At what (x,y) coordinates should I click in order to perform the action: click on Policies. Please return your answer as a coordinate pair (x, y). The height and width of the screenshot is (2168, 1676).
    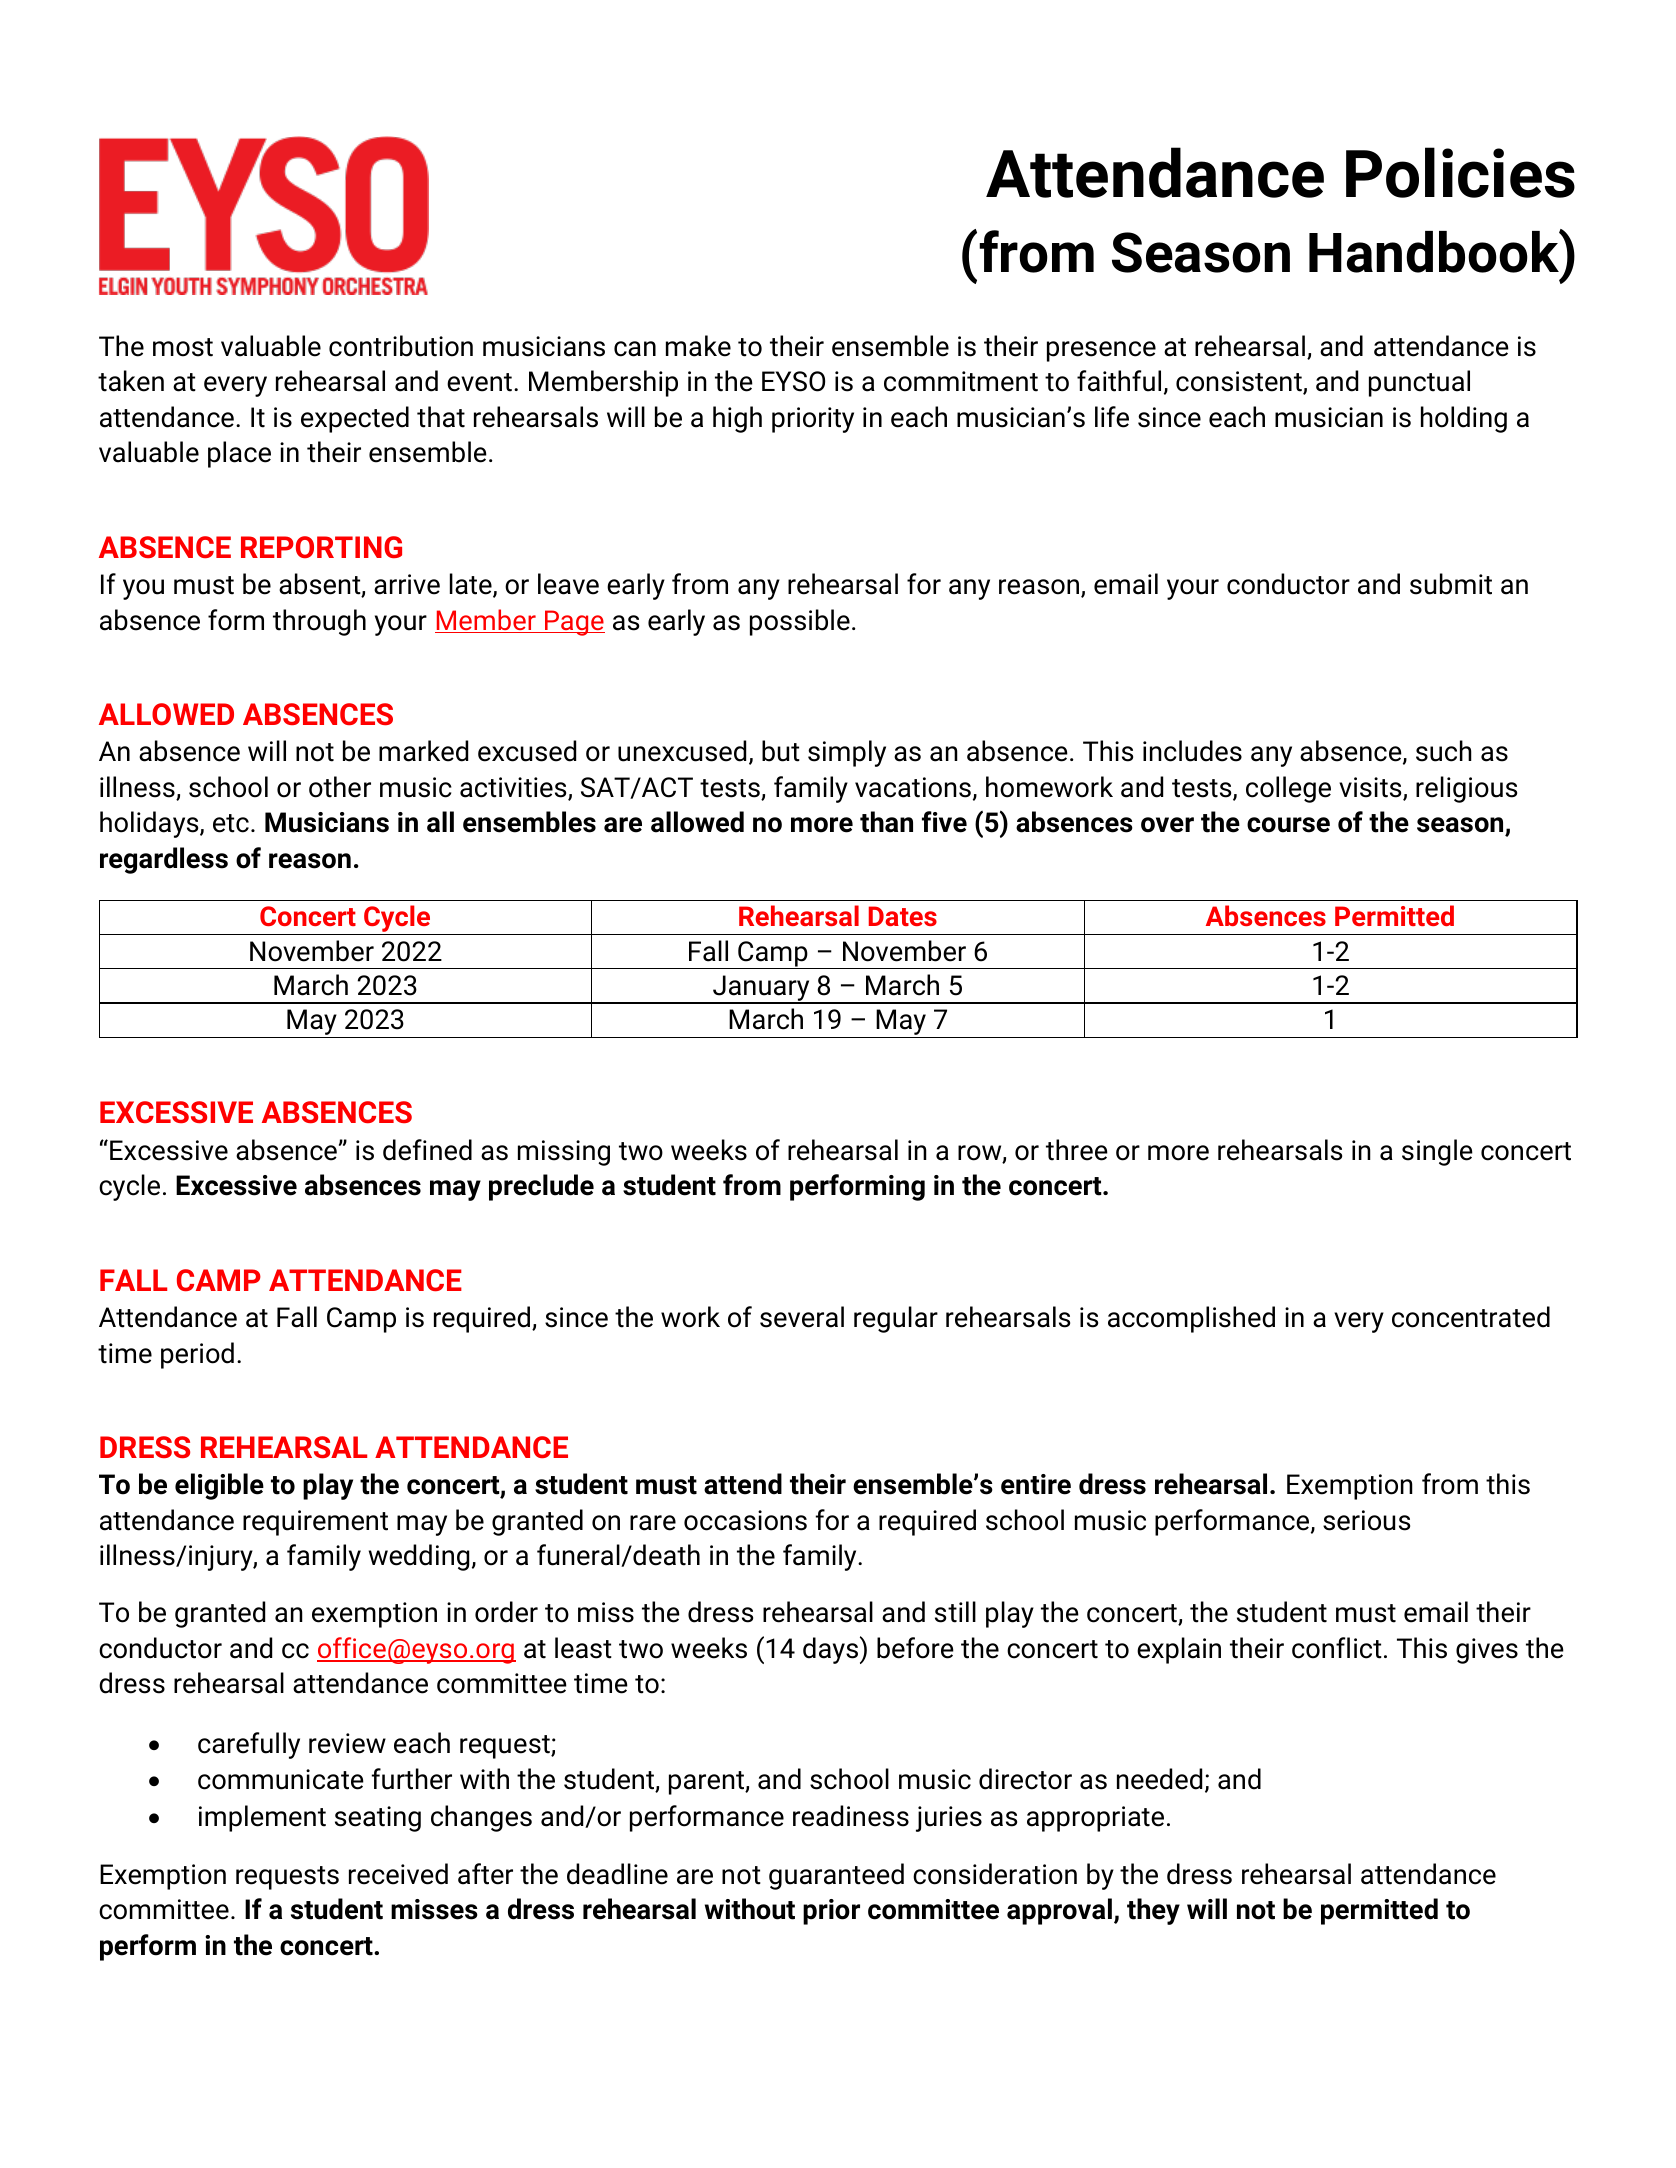
    Looking at the image, I should click on (1460, 172).
